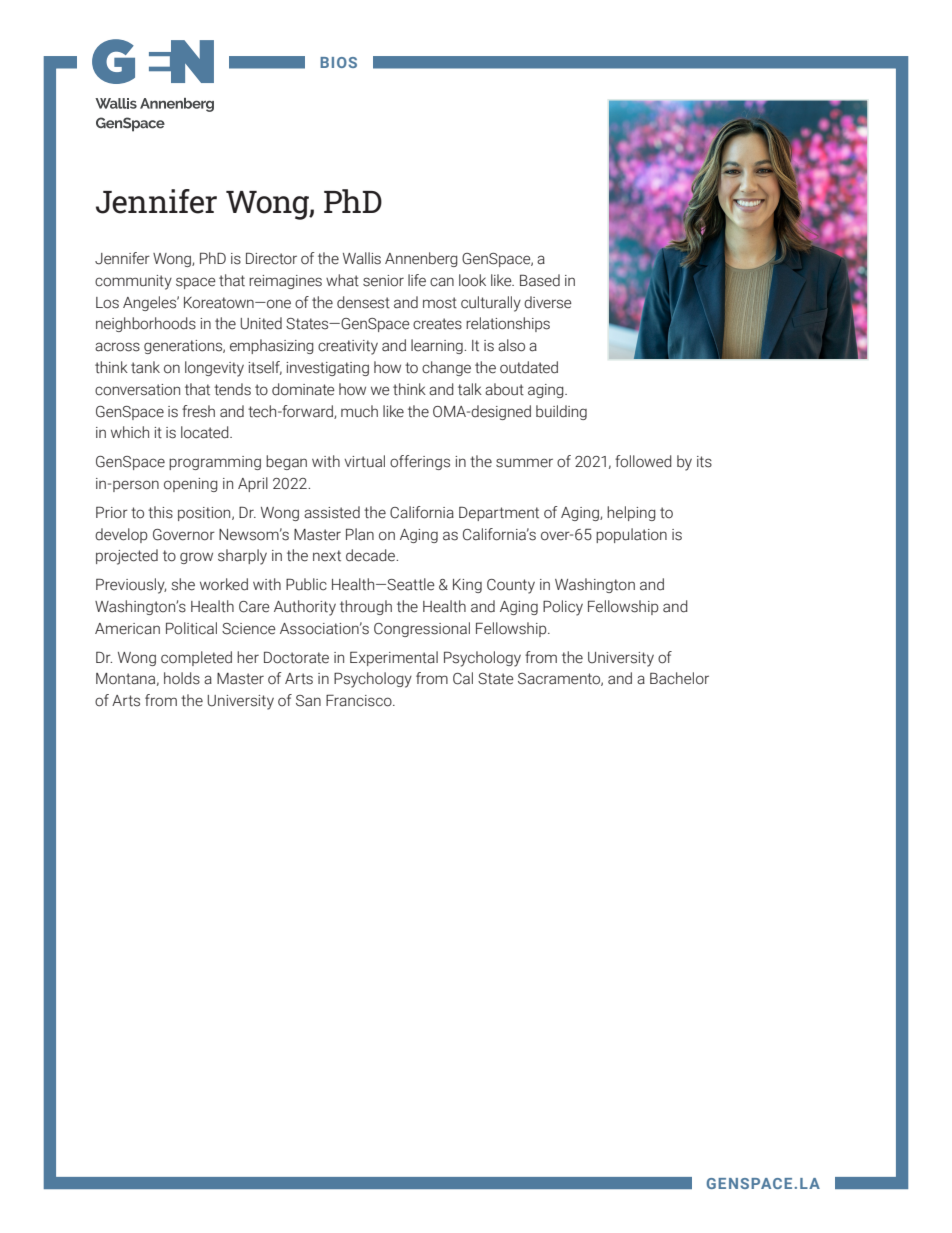  I want to click on holds, so click(182, 678).
